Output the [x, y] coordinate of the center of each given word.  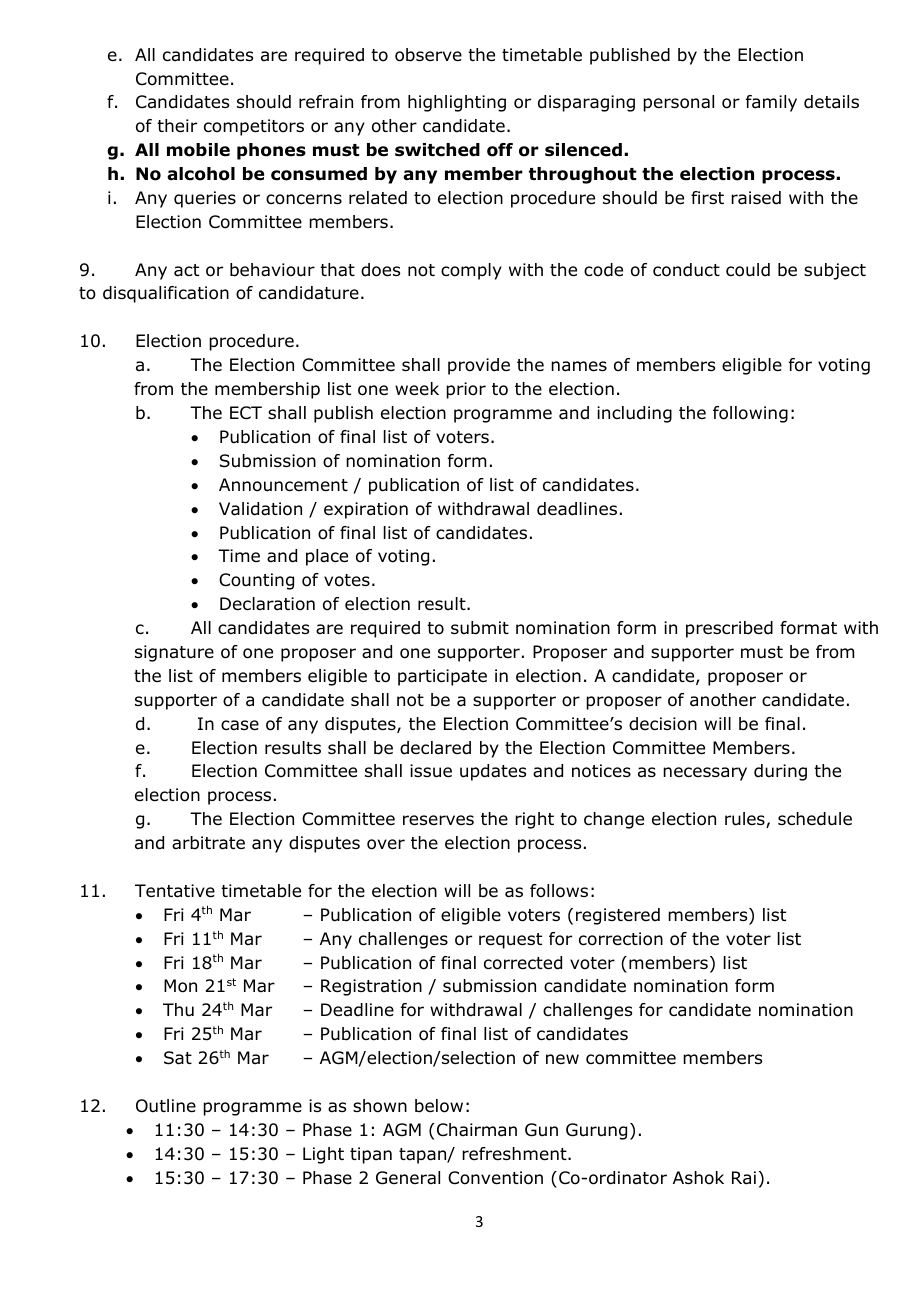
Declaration [267, 604]
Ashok [698, 1178]
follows [559, 891]
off [500, 150]
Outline [166, 1106]
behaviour [272, 270]
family [771, 103]
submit [480, 628]
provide [479, 366]
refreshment [515, 1154]
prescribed [729, 629]
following [750, 414]
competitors [254, 127]
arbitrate [208, 843]
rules [746, 820]
